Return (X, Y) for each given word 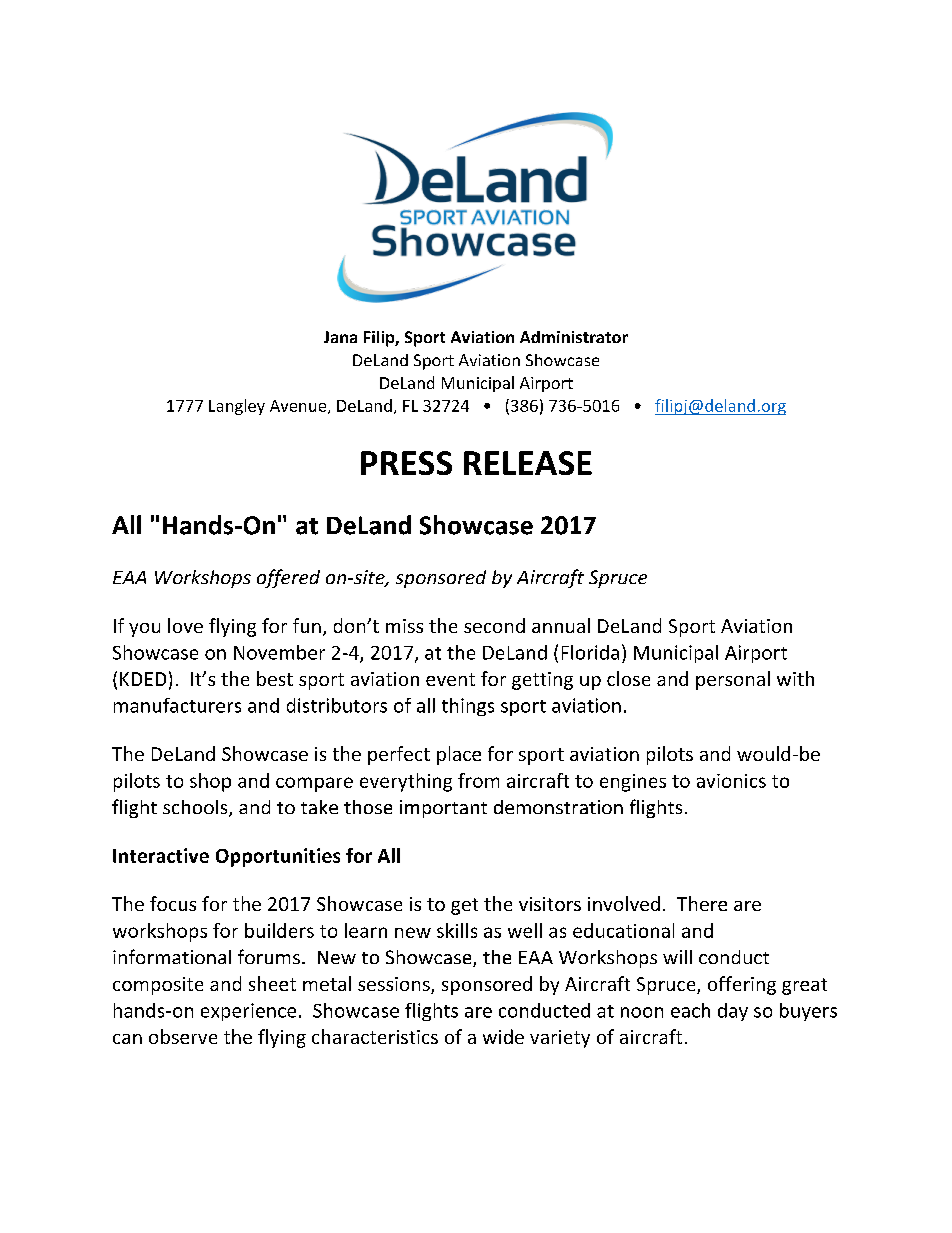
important (443, 809)
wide (503, 1036)
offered (288, 578)
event (450, 679)
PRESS (406, 463)
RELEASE (528, 463)
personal (733, 680)
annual (561, 625)
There (702, 903)
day (733, 1012)
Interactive (161, 855)
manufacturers (177, 705)
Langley (237, 407)
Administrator (574, 337)
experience (248, 1012)
